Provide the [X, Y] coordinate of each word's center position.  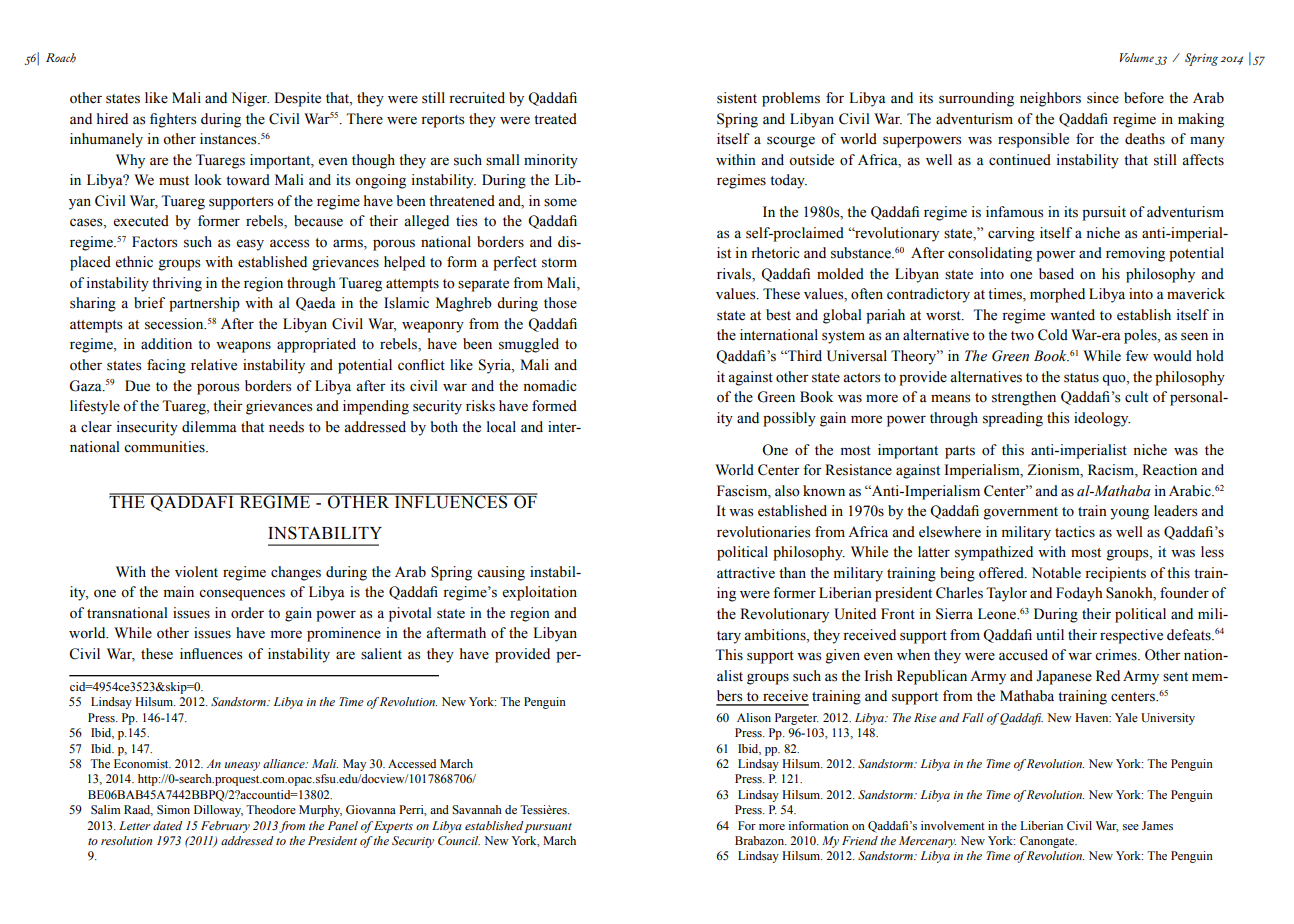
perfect [515, 263]
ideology [1102, 419]
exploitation [540, 593]
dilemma [209, 427]
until [1050, 634]
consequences [242, 595]
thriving [177, 284]
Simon [173, 810]
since [1103, 98]
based [1056, 274]
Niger [250, 99]
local [501, 427]
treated [555, 119]
